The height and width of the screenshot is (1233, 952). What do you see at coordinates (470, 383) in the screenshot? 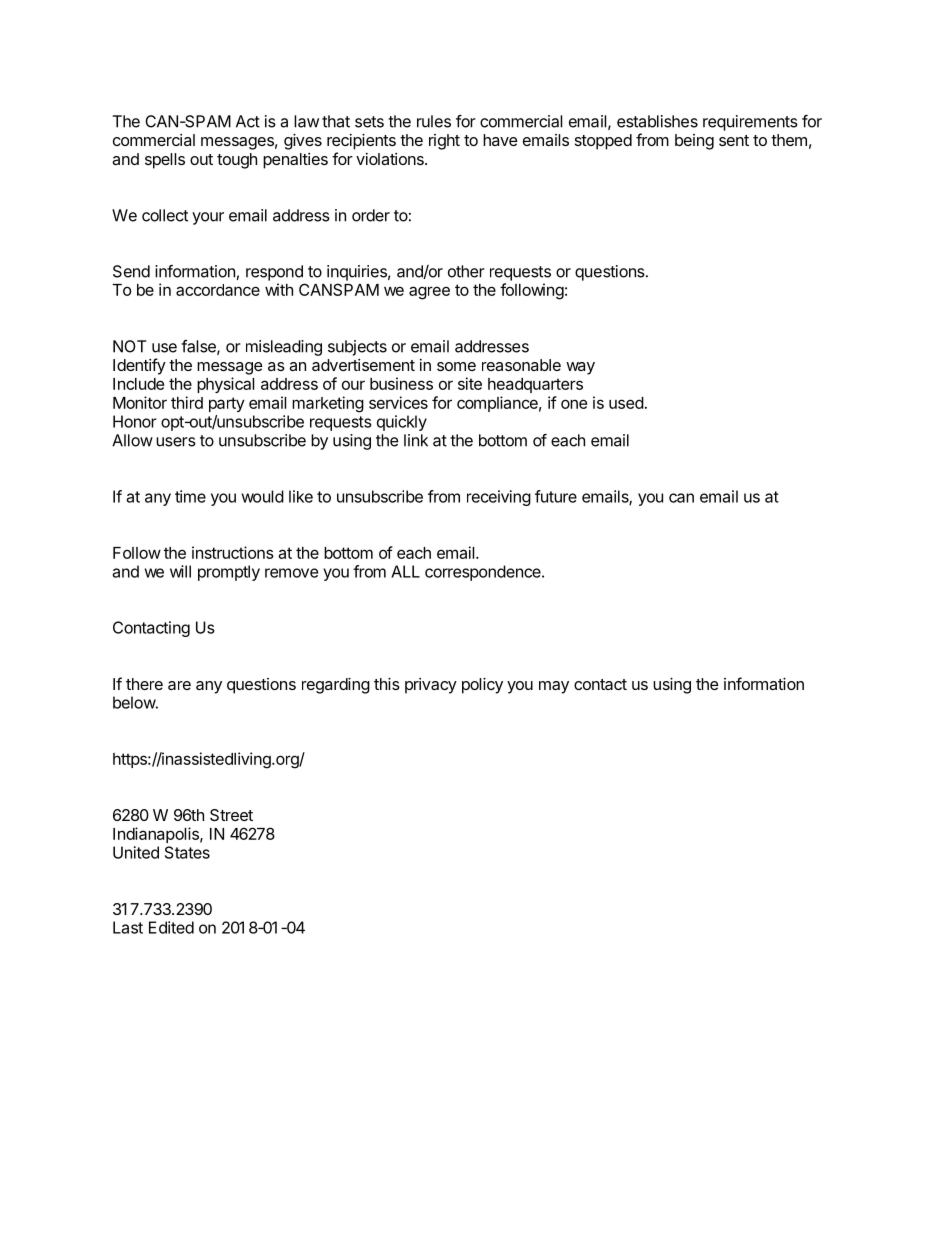
I see `site` at bounding box center [470, 383].
